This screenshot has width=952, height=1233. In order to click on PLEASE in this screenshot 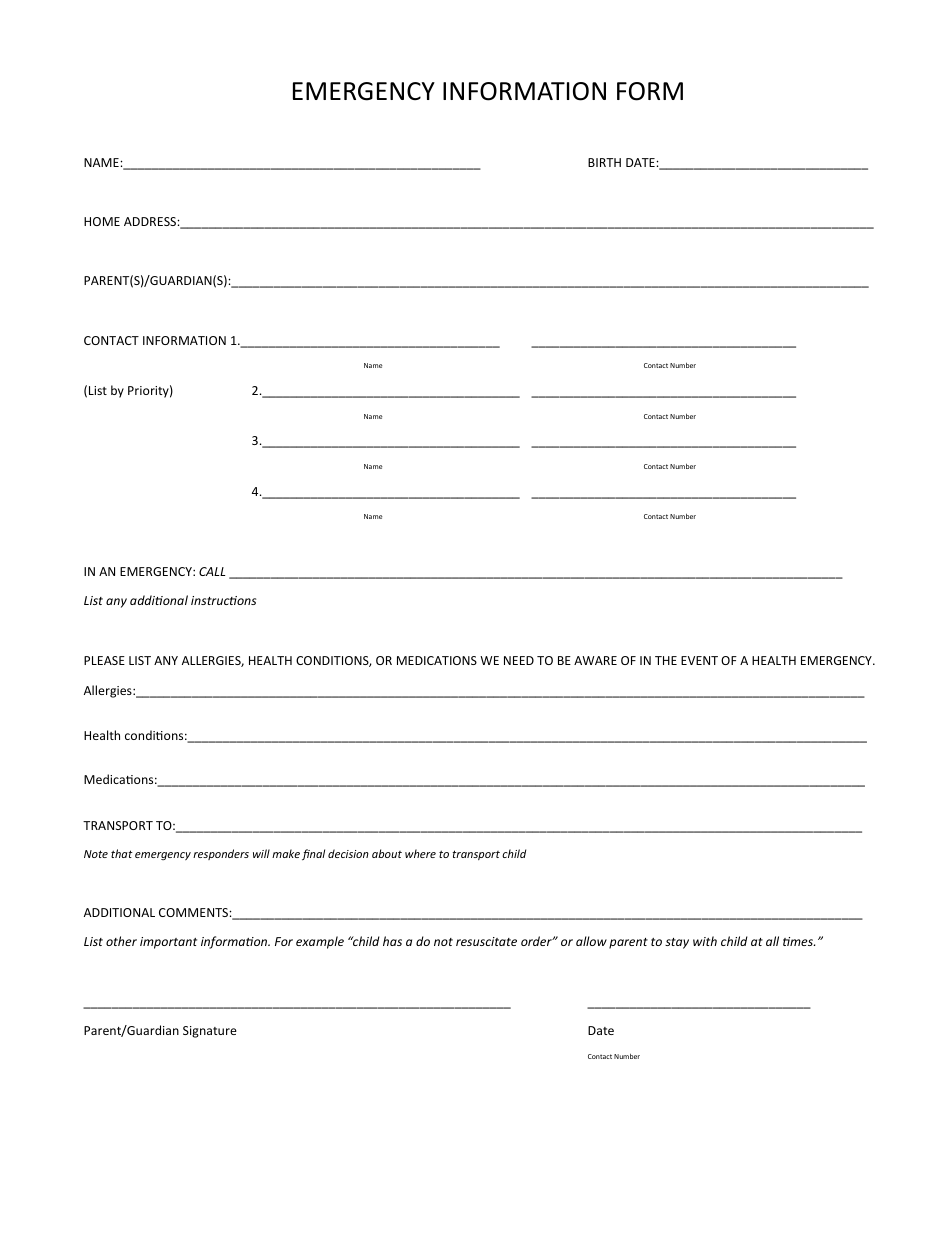, I will do `click(104, 660)`.
